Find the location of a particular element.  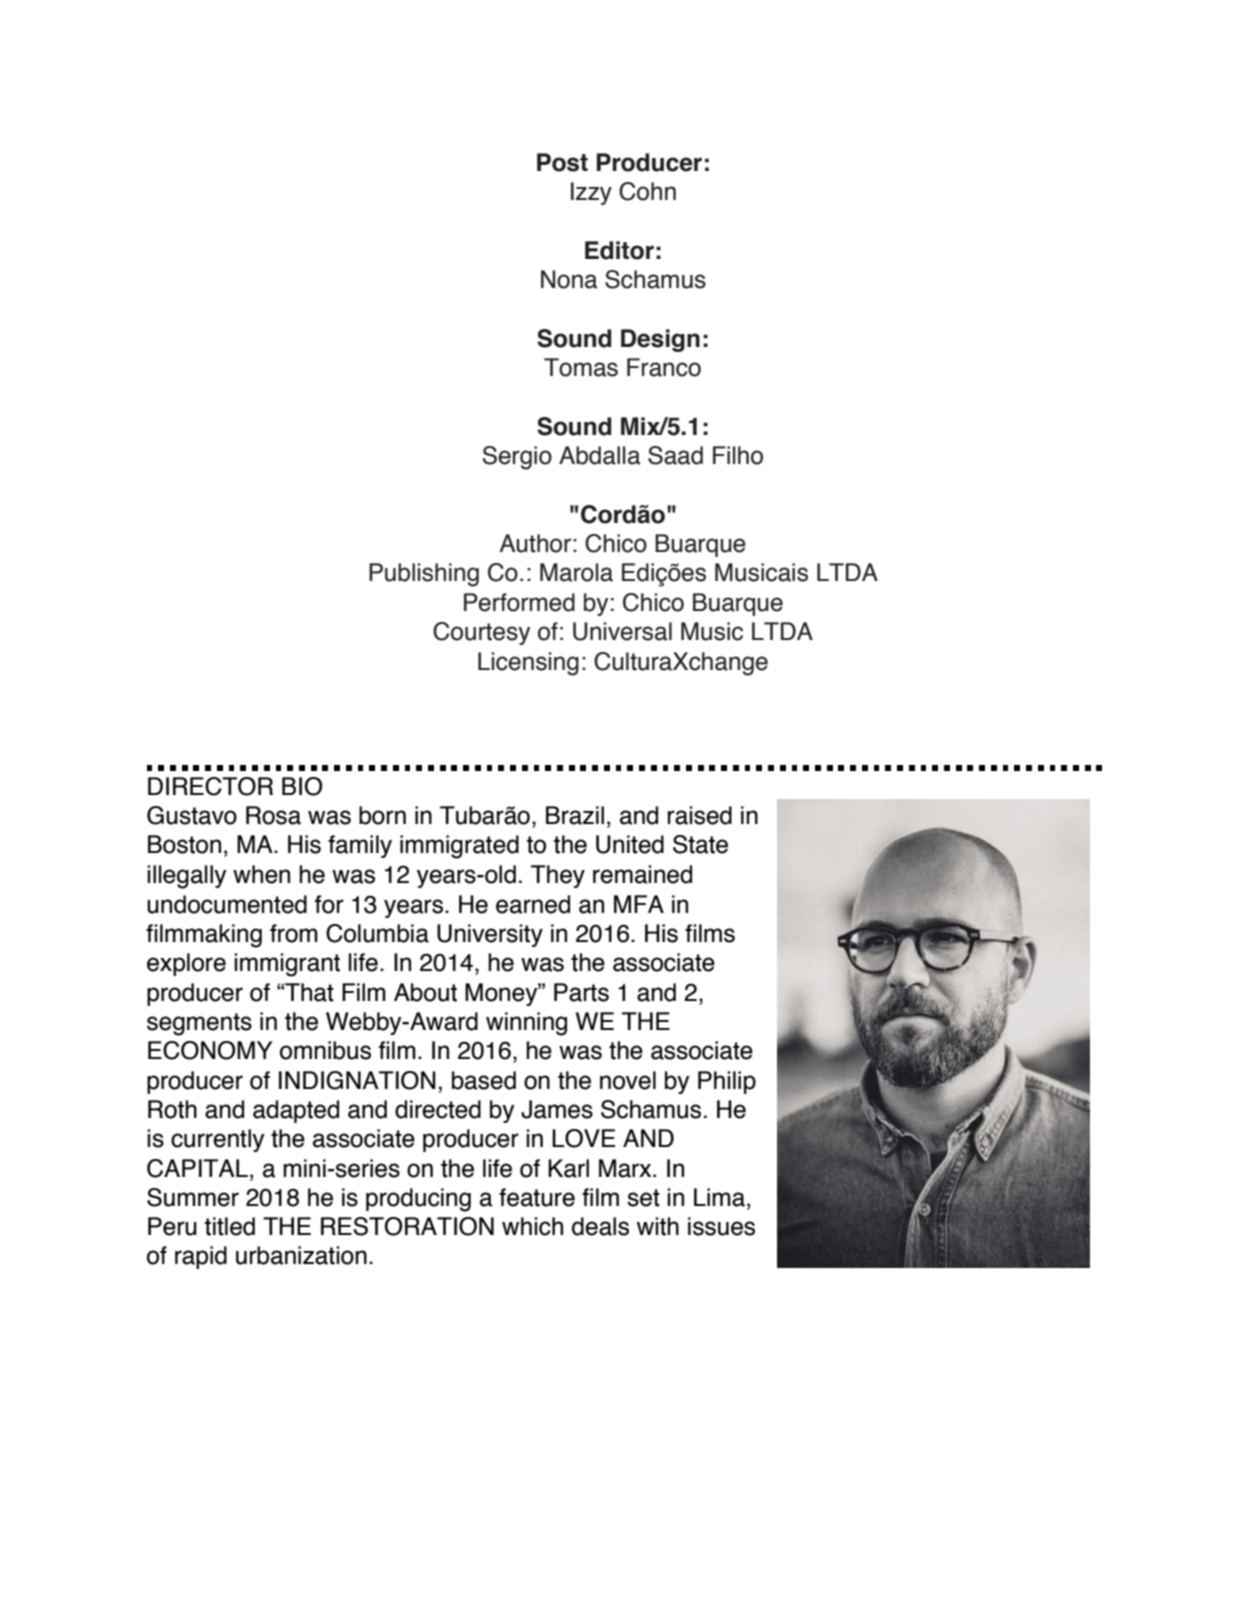

Franco is located at coordinates (664, 367).
